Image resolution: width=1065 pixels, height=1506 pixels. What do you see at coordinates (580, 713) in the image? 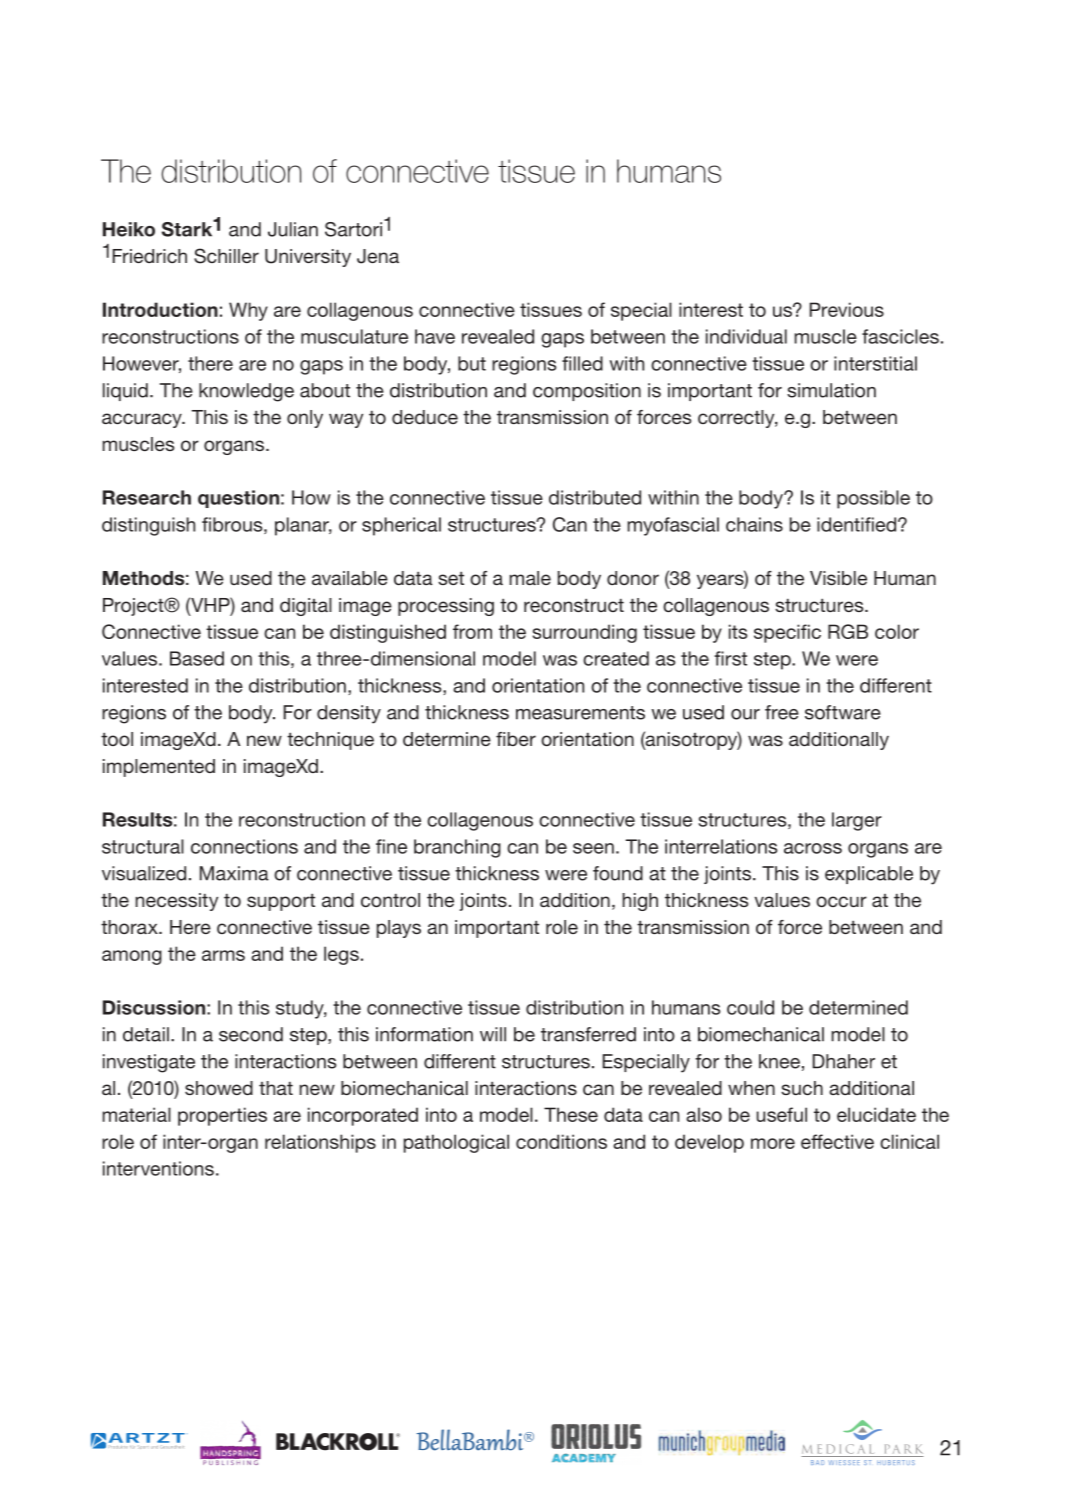
I see `measurements` at bounding box center [580, 713].
